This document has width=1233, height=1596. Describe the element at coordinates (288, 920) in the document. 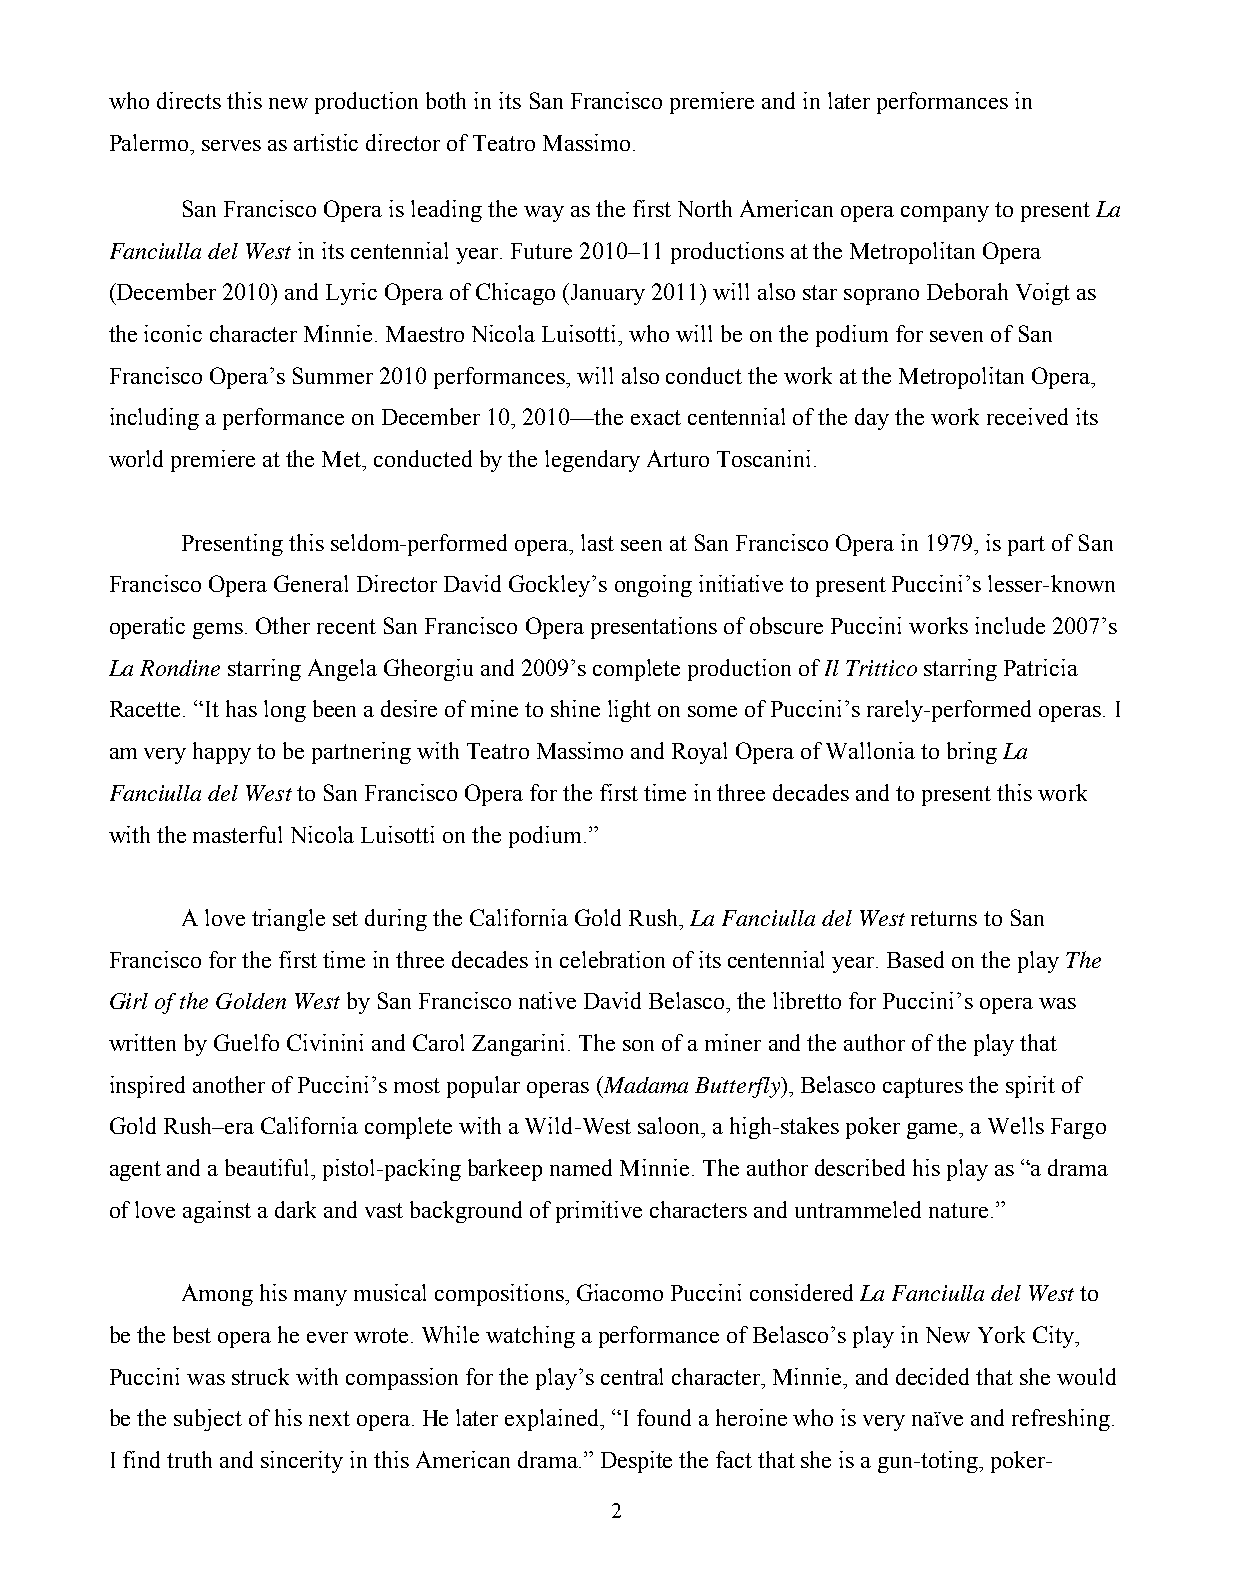

I see `triangle` at that location.
